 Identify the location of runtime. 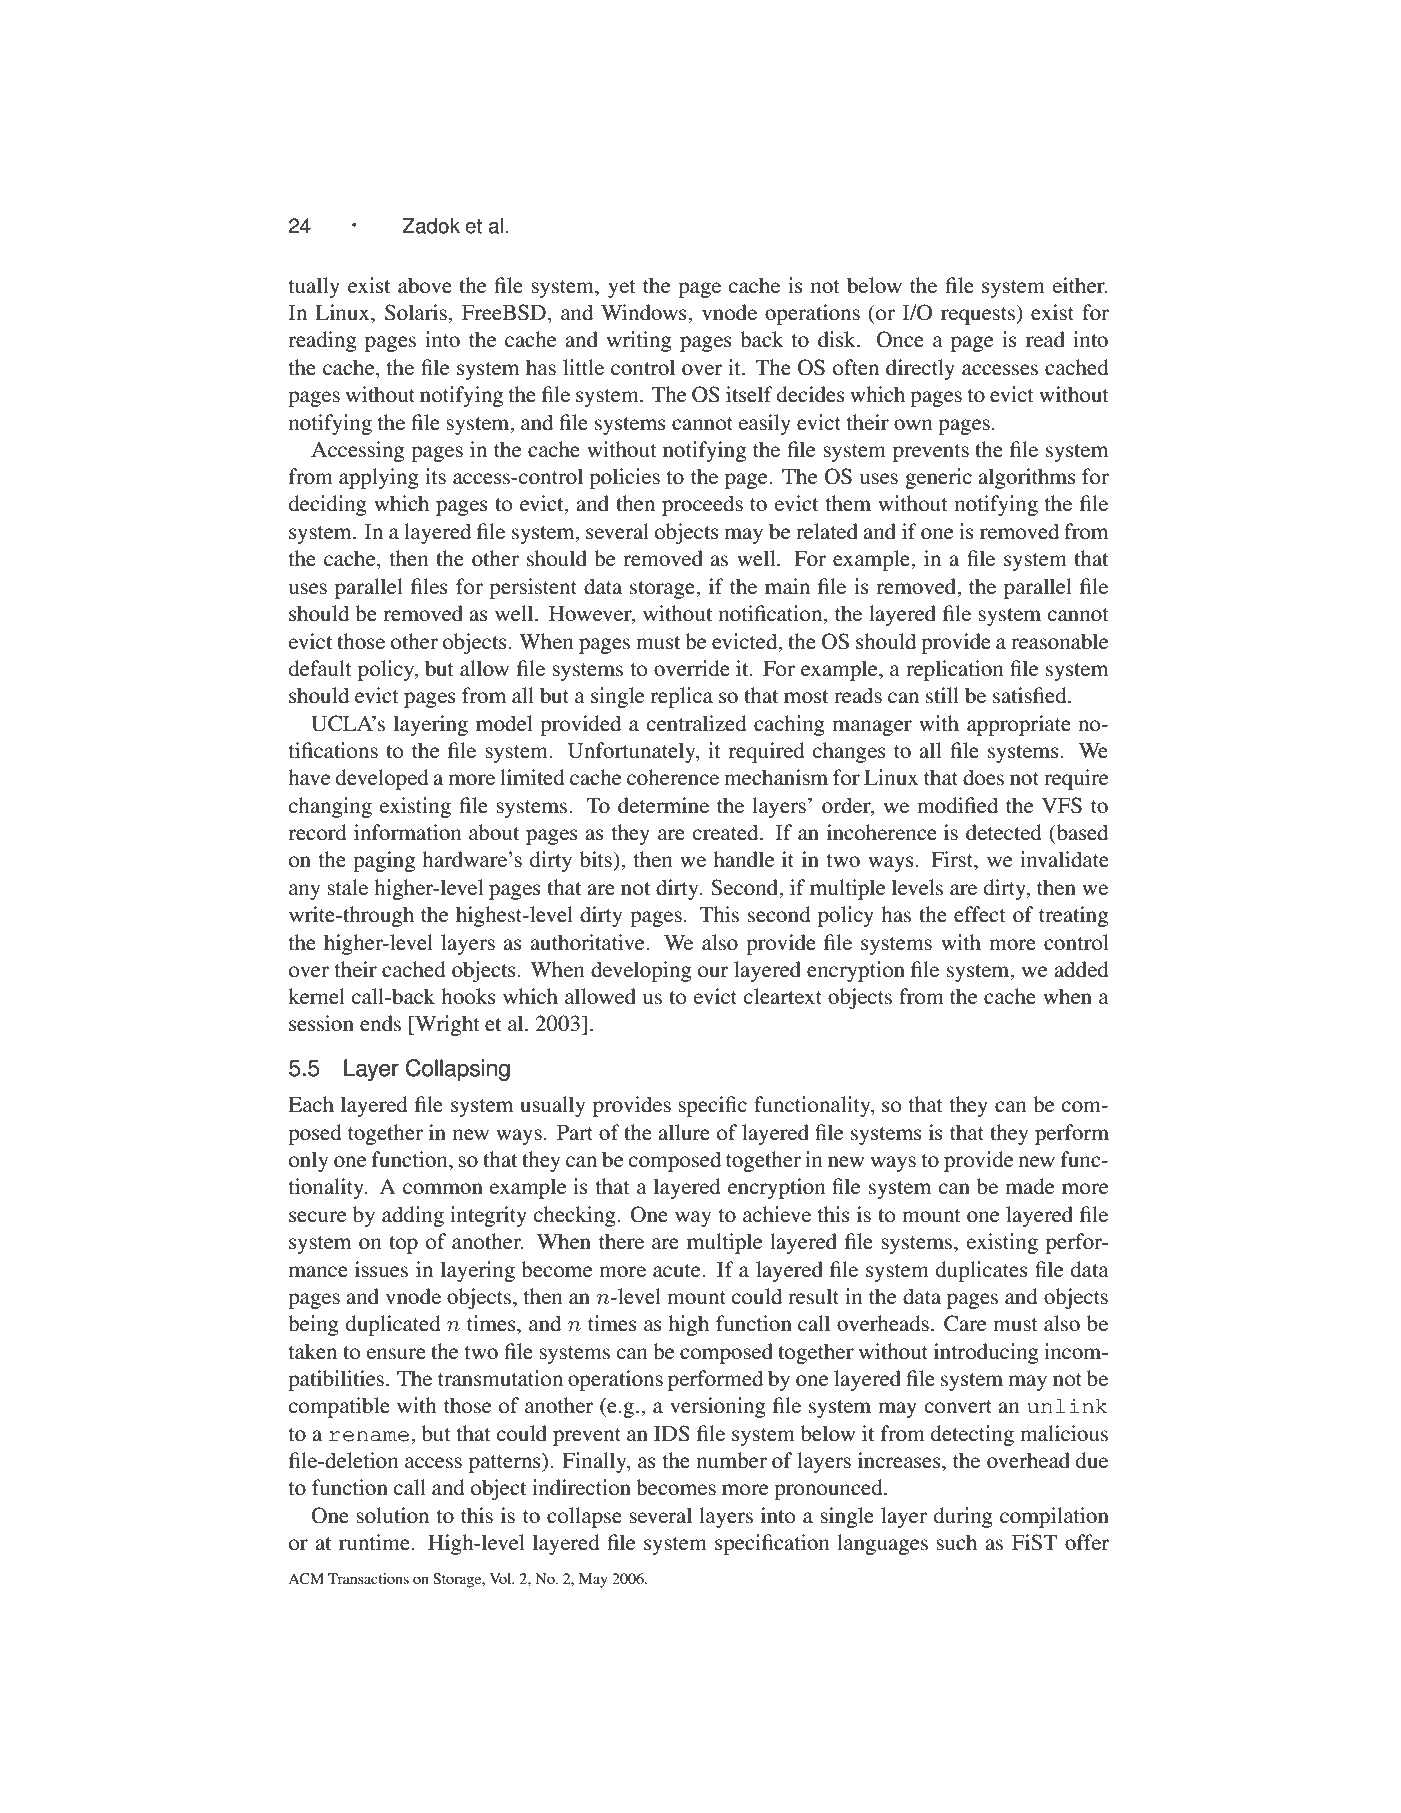
(375, 1542).
